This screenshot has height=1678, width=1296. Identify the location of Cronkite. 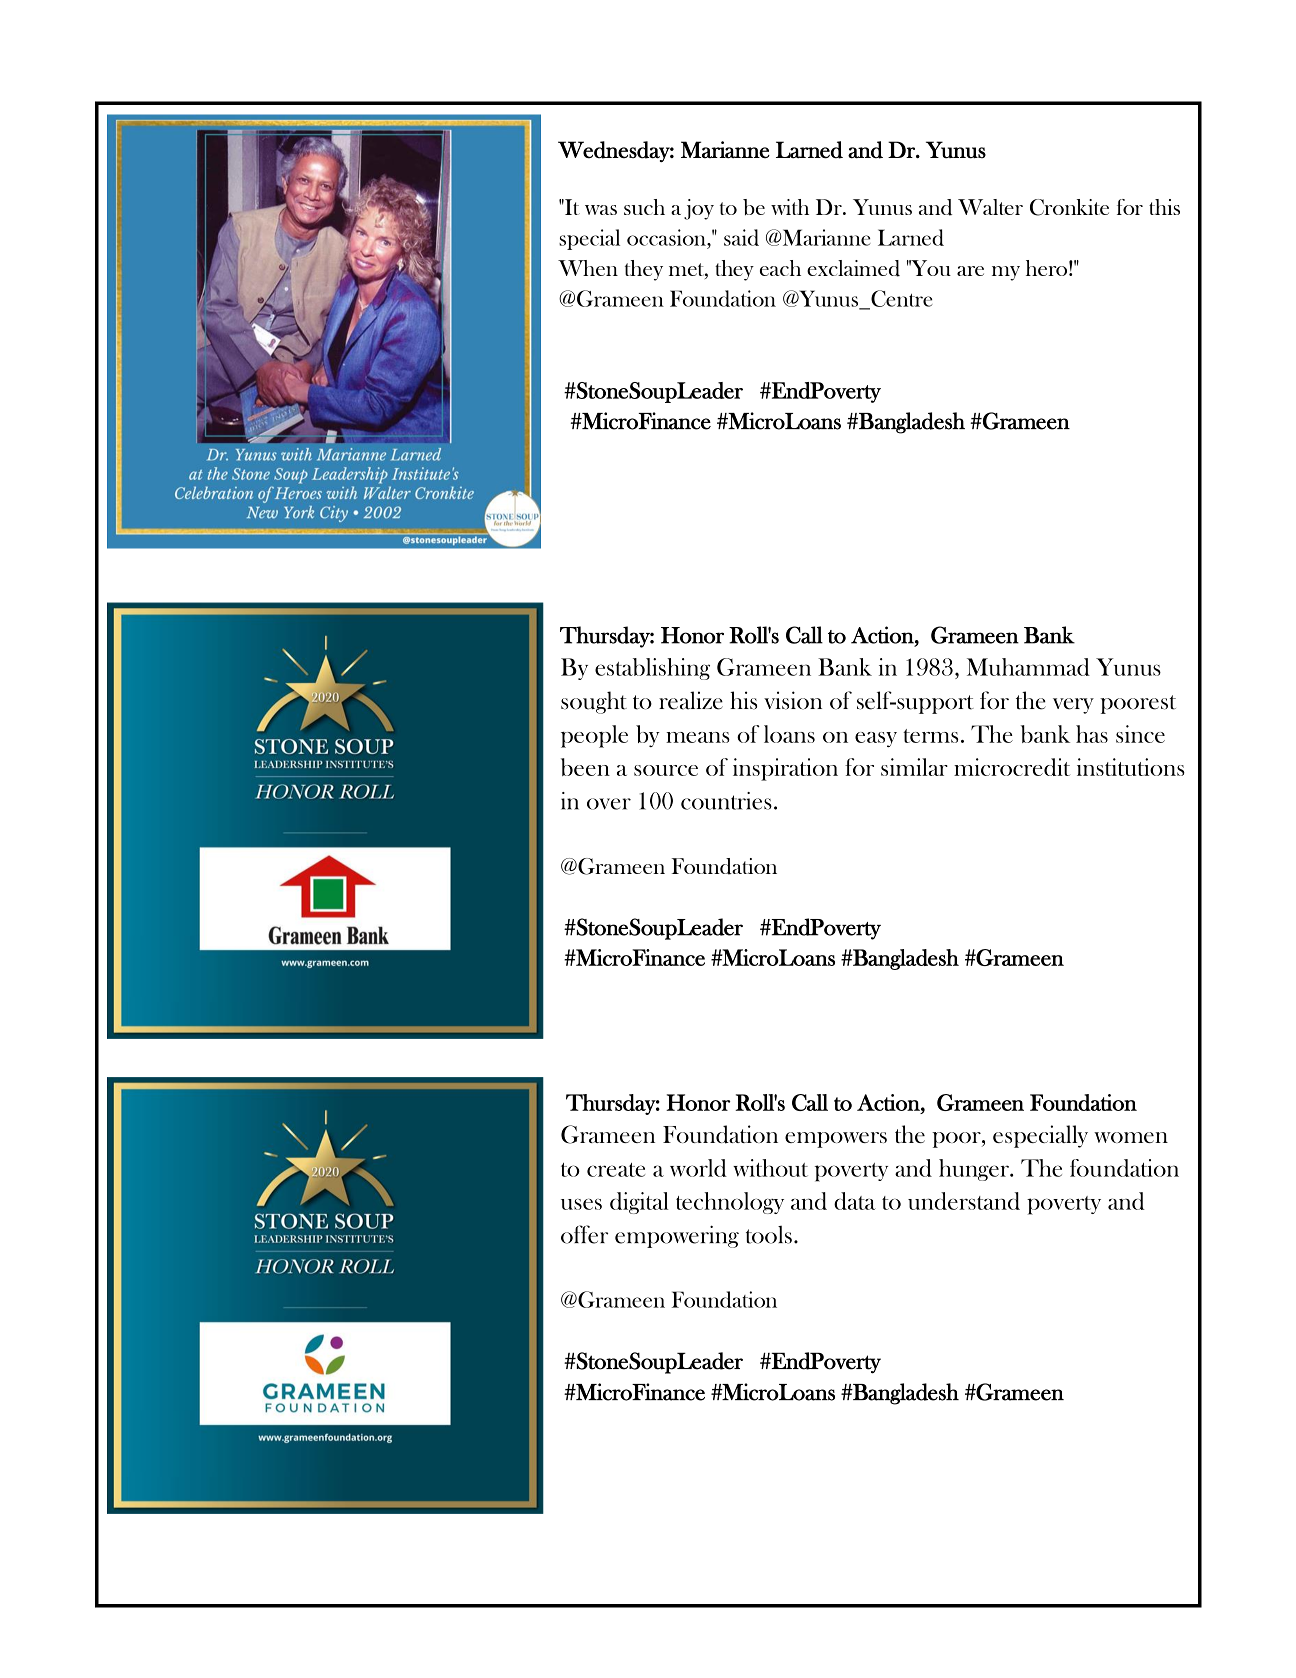
(1069, 207).
